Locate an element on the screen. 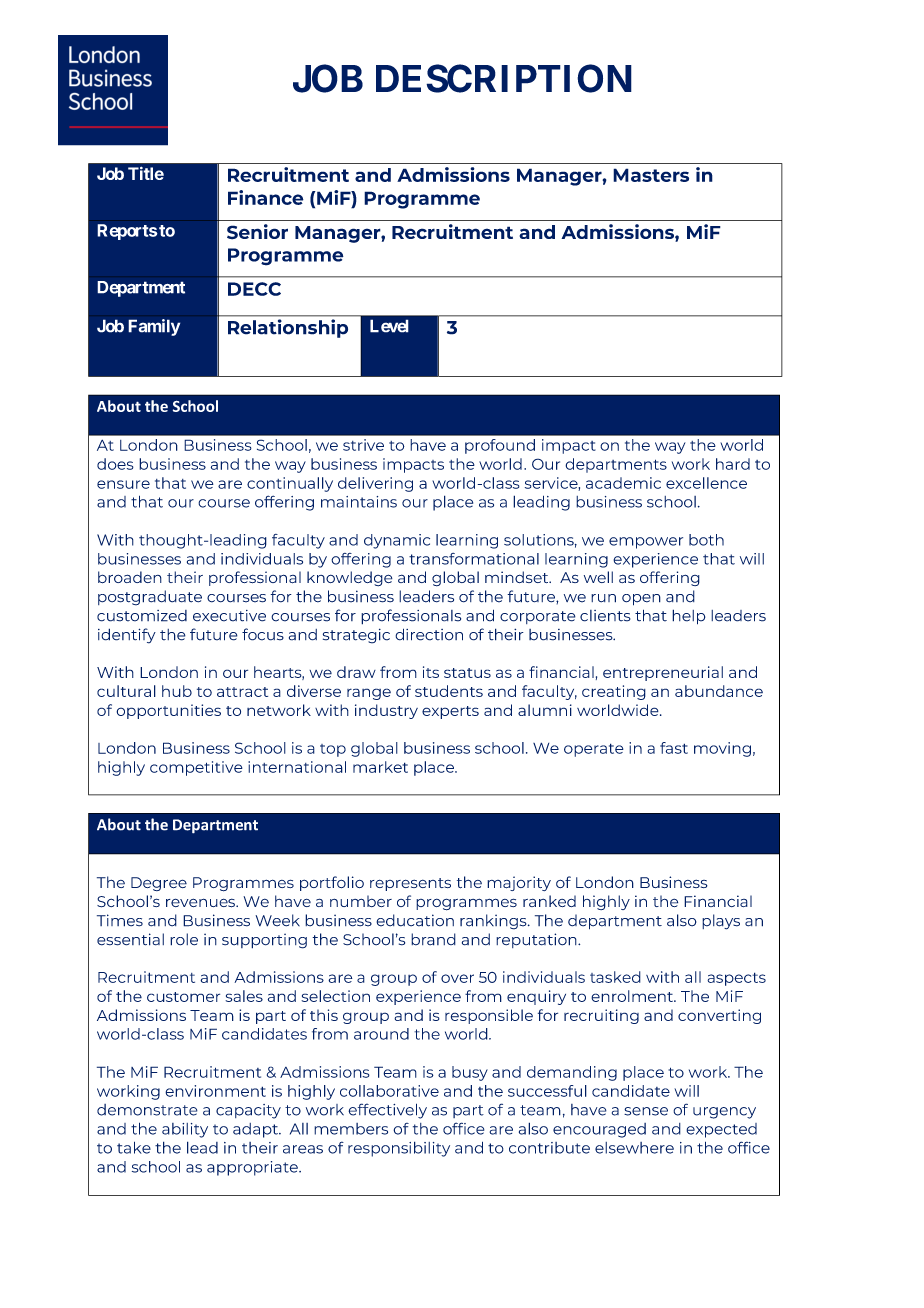 The height and width of the screenshot is (1308, 924). Finance is located at coordinates (266, 197).
